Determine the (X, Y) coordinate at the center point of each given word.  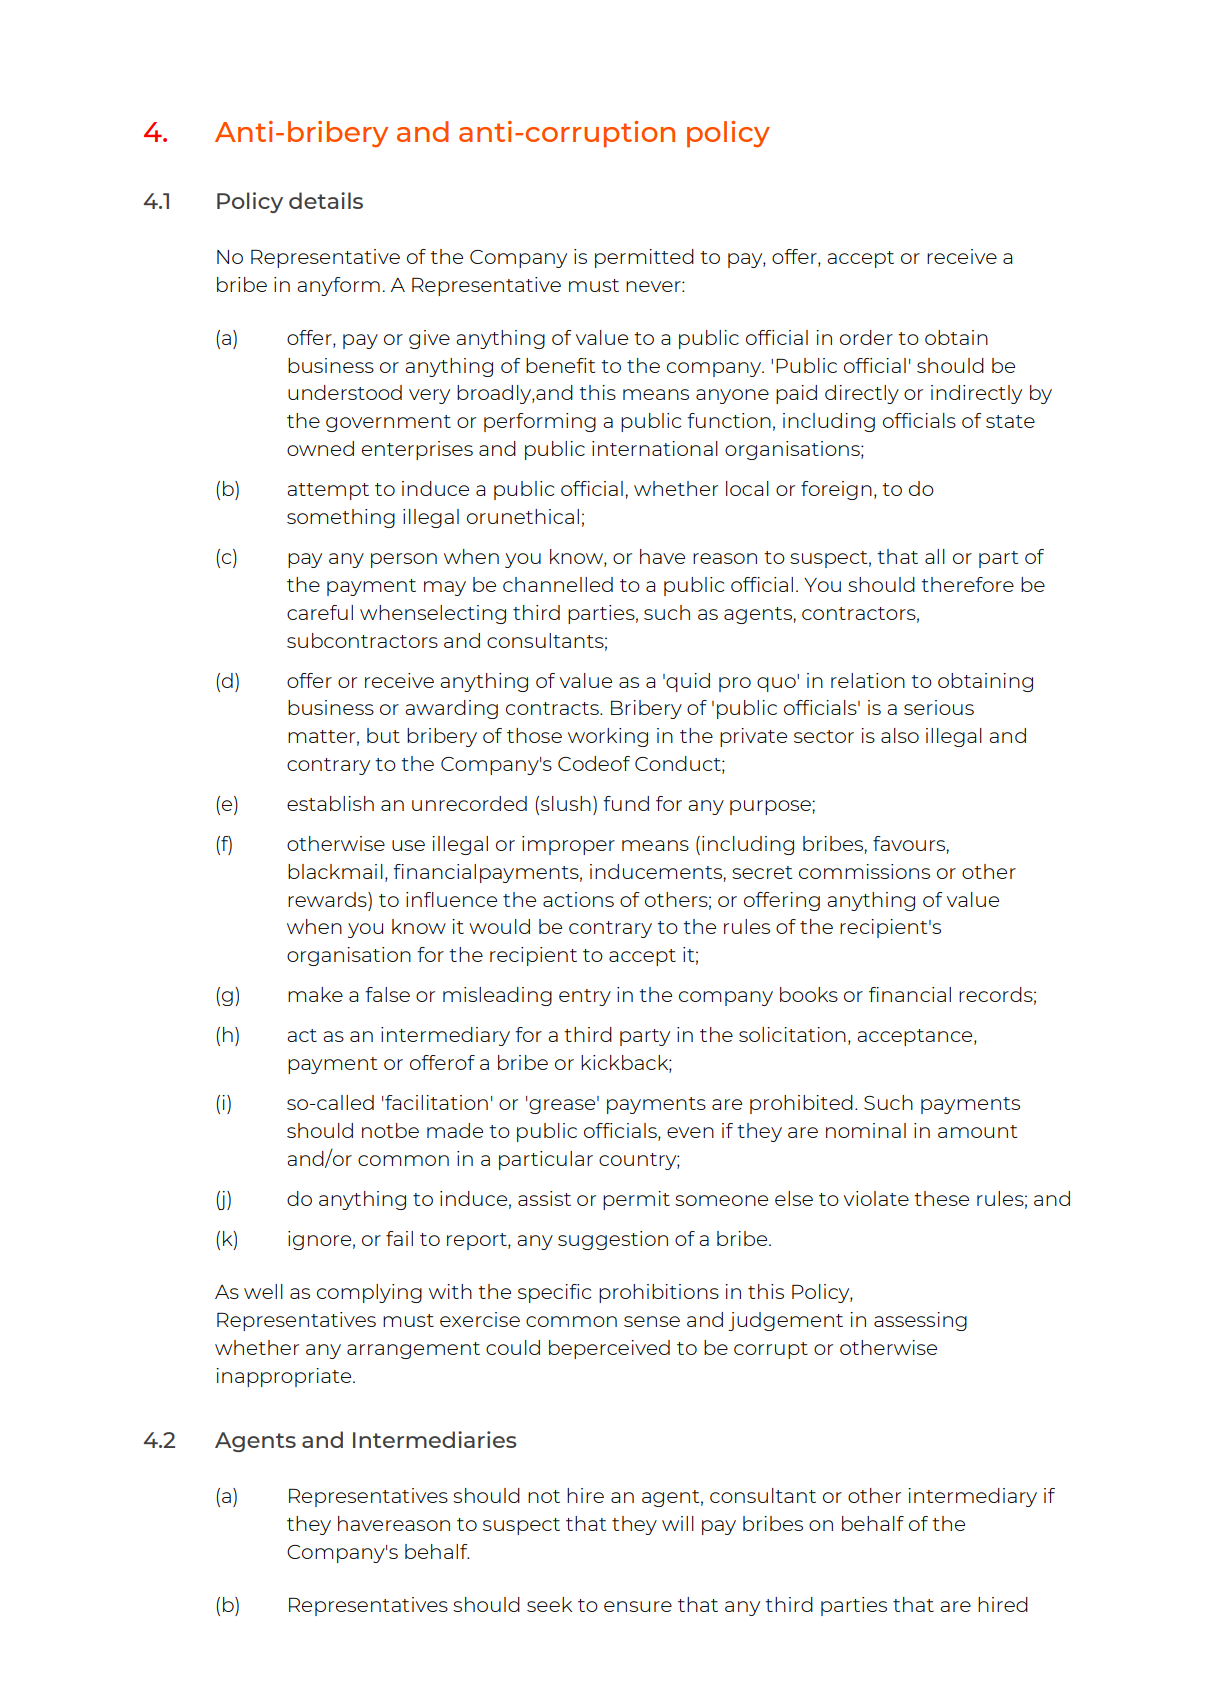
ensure (638, 1606)
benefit (560, 365)
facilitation (435, 1102)
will (678, 1523)
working (608, 737)
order (866, 337)
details (326, 200)
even (690, 1132)
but (383, 735)
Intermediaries (435, 1439)
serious (939, 707)
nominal (866, 1130)
